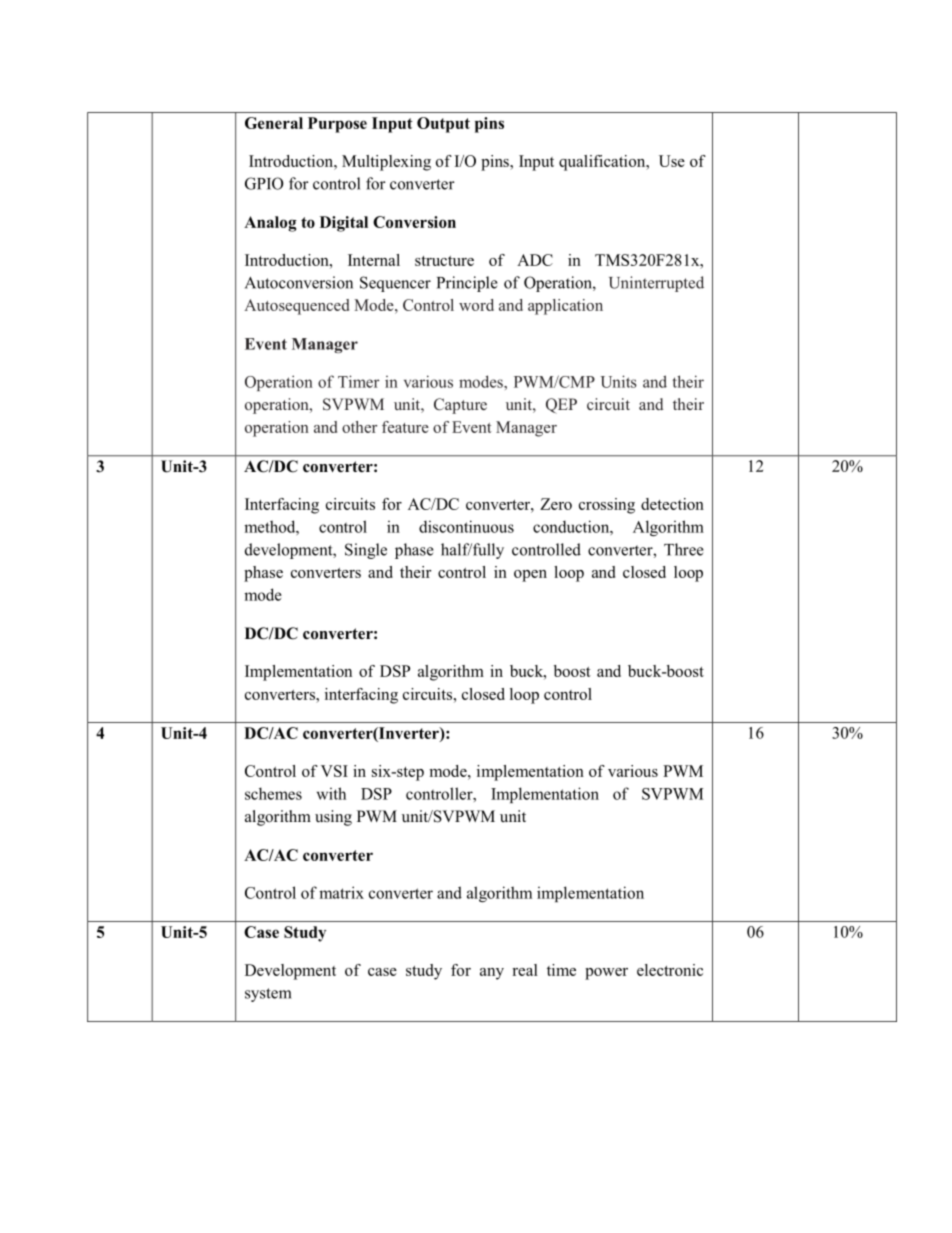  What do you see at coordinates (341, 892) in the screenshot?
I see `matrix` at bounding box center [341, 892].
